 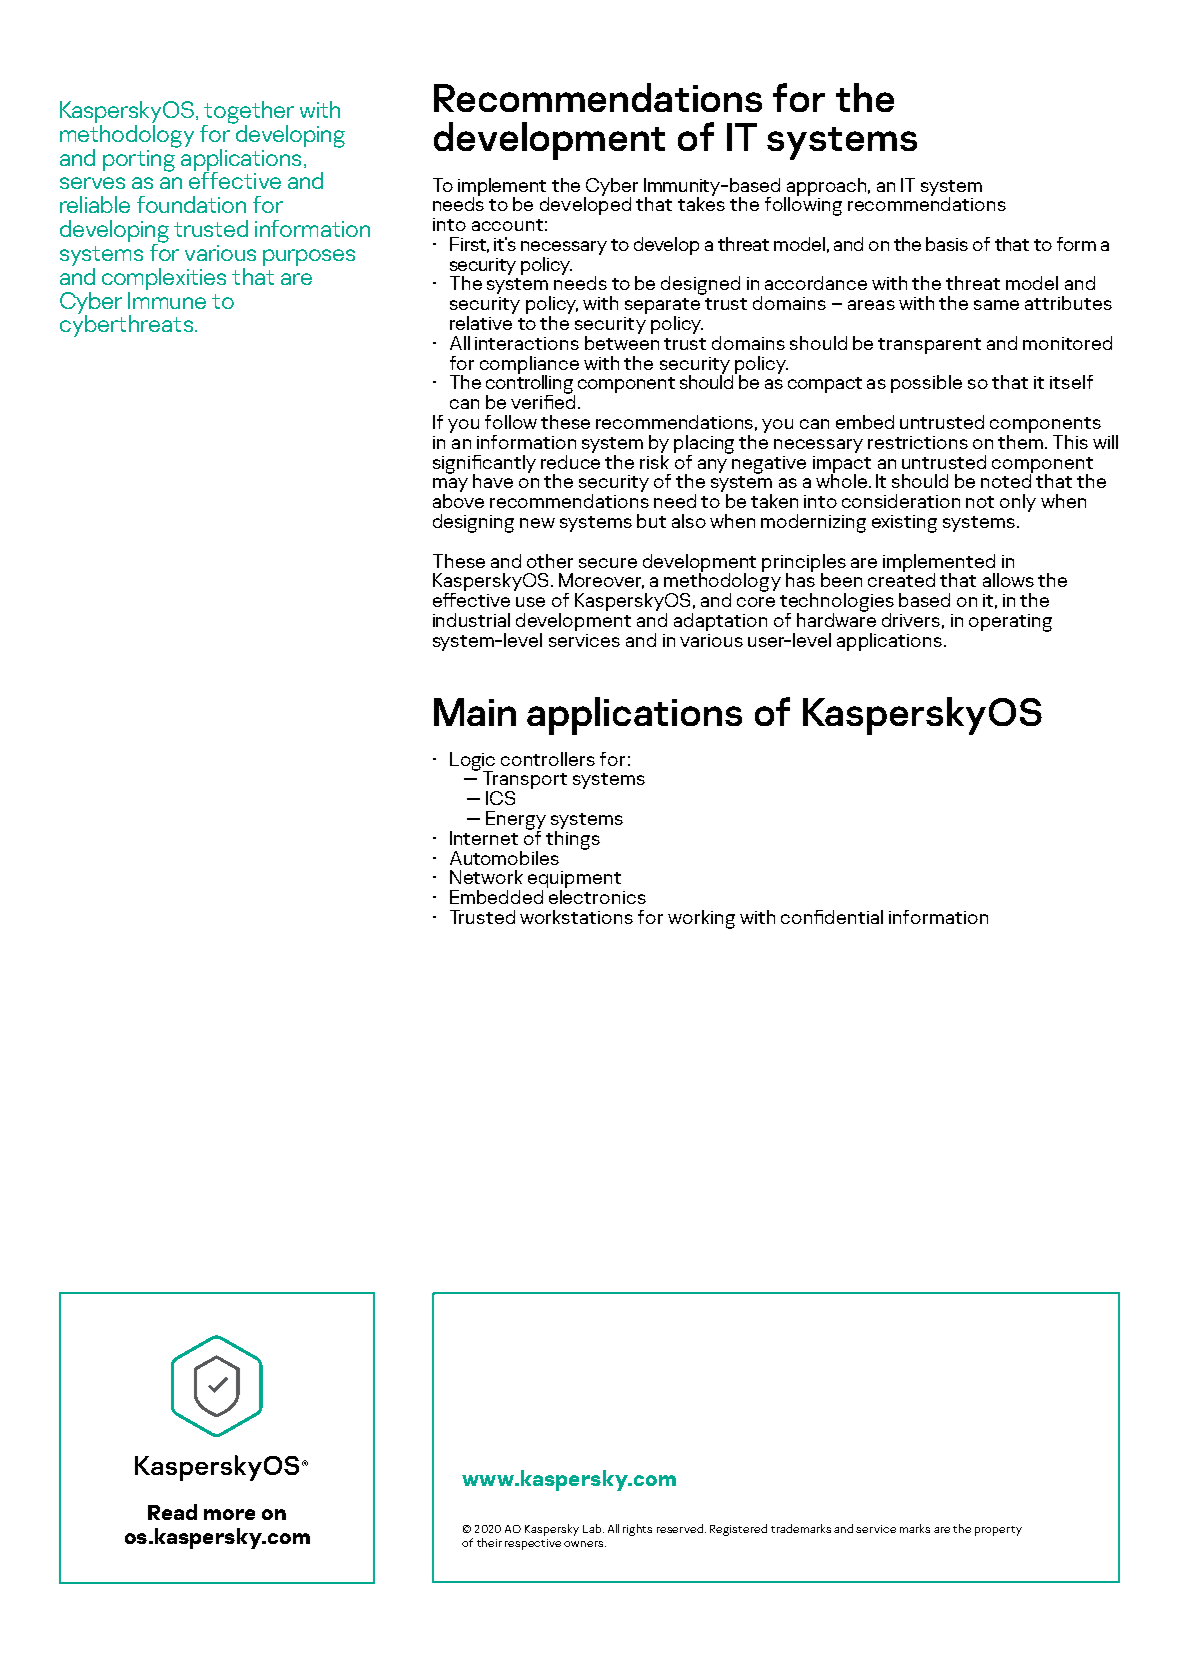 What do you see at coordinates (248, 113) in the screenshot?
I see `together` at bounding box center [248, 113].
